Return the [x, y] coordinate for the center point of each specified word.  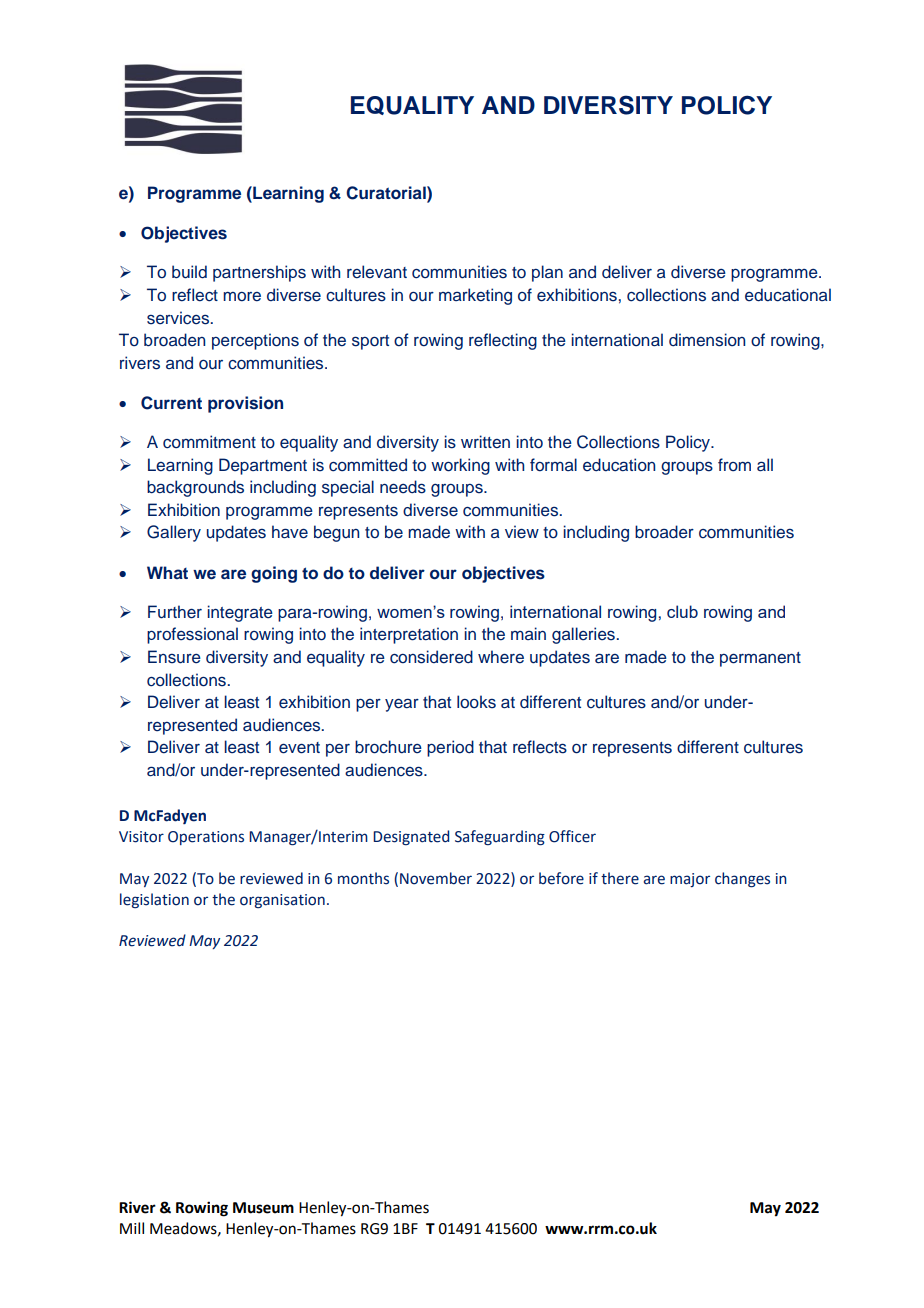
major [690, 880]
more [242, 297]
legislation [154, 900]
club [682, 611]
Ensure [174, 657]
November [436, 878]
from [734, 464]
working [460, 466]
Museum [263, 1208]
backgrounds [195, 488]
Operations [206, 838]
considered [431, 657]
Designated [411, 837]
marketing [475, 296]
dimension [707, 340]
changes [742, 880]
